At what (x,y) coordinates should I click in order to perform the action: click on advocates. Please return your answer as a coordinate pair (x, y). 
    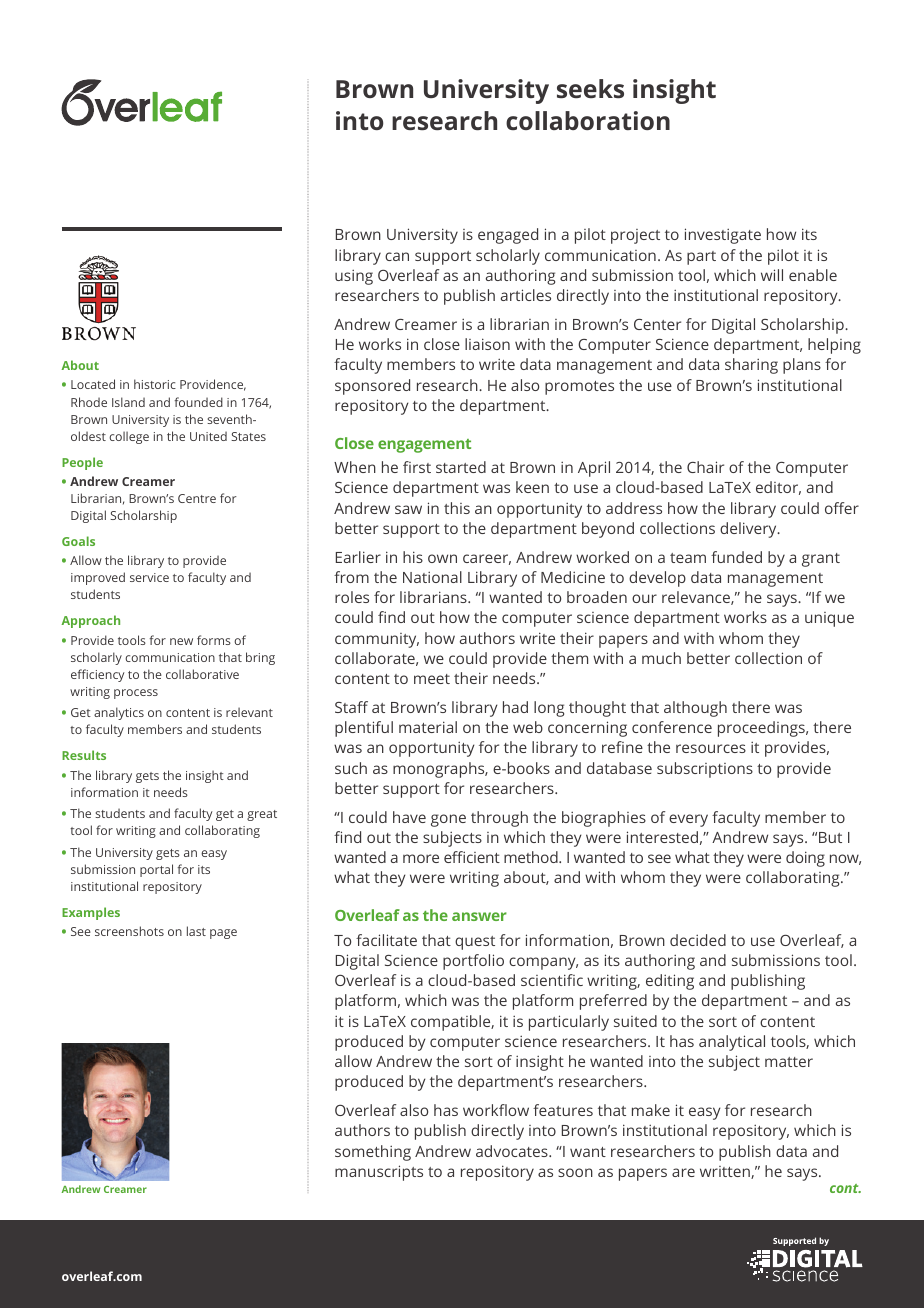
    Looking at the image, I should click on (513, 1151).
